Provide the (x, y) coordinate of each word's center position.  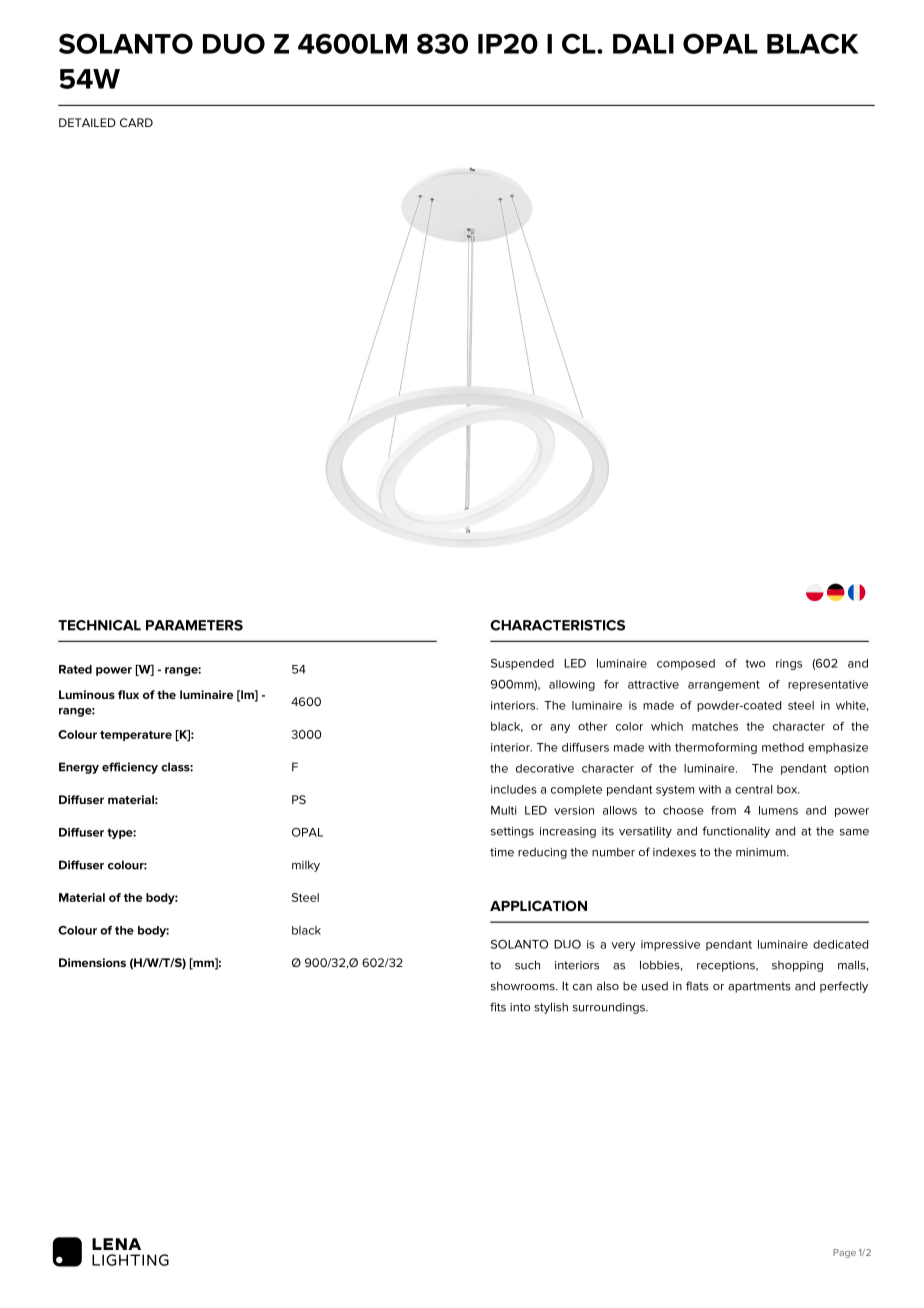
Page (844, 1253)
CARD (136, 122)
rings (789, 664)
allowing (572, 685)
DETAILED (87, 122)
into (520, 1007)
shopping (797, 966)
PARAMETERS (194, 625)
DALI (643, 44)
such (527, 965)
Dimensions (92, 962)
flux (128, 694)
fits (498, 1007)
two (755, 663)
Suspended (522, 664)
